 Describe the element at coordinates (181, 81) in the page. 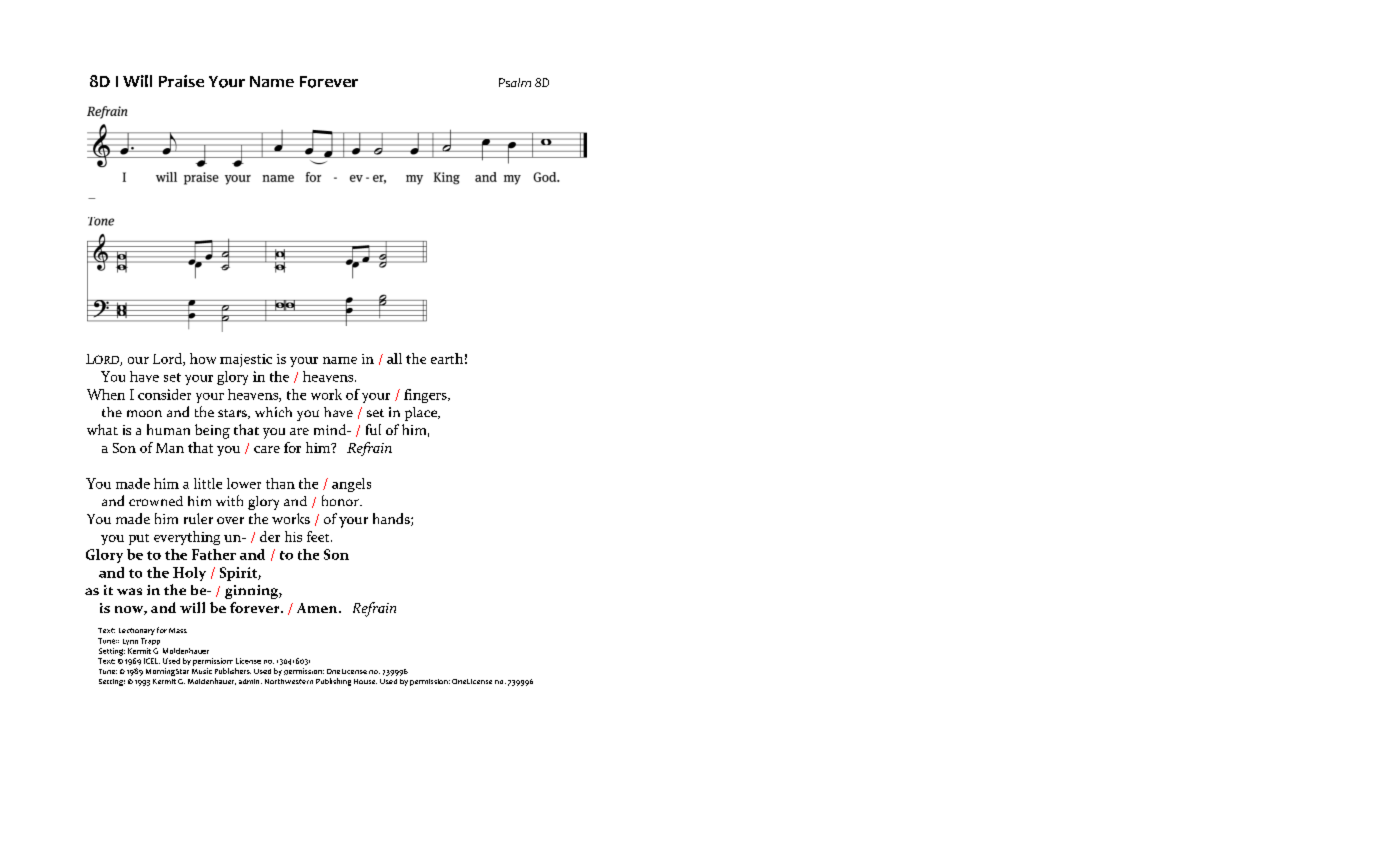

I see `Praise` at that location.
